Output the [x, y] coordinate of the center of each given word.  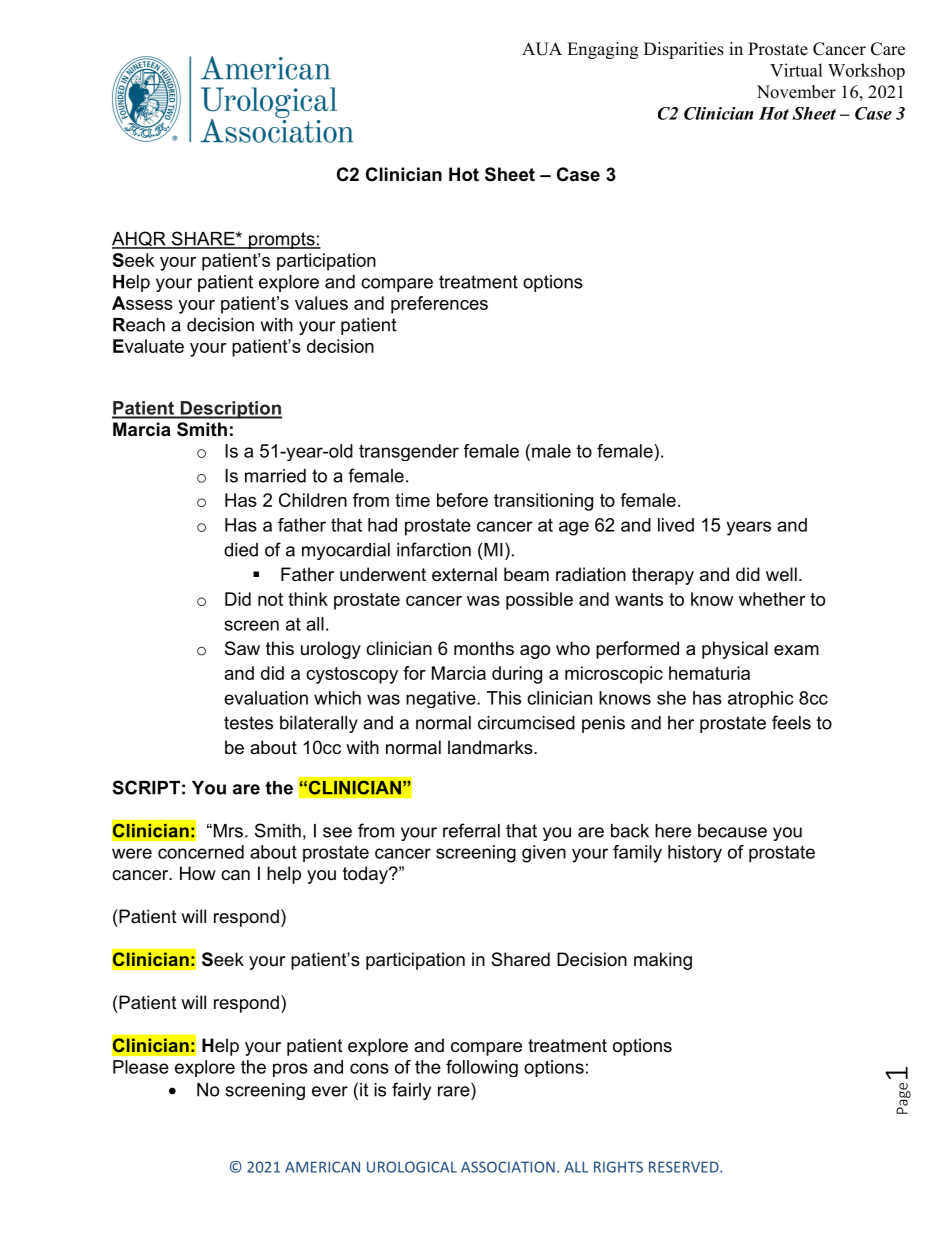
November [796, 92]
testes [248, 723]
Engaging [602, 50]
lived [676, 525]
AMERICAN [322, 1167]
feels [791, 722]
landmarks [491, 747]
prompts [282, 240]
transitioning [543, 502]
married [275, 476]
